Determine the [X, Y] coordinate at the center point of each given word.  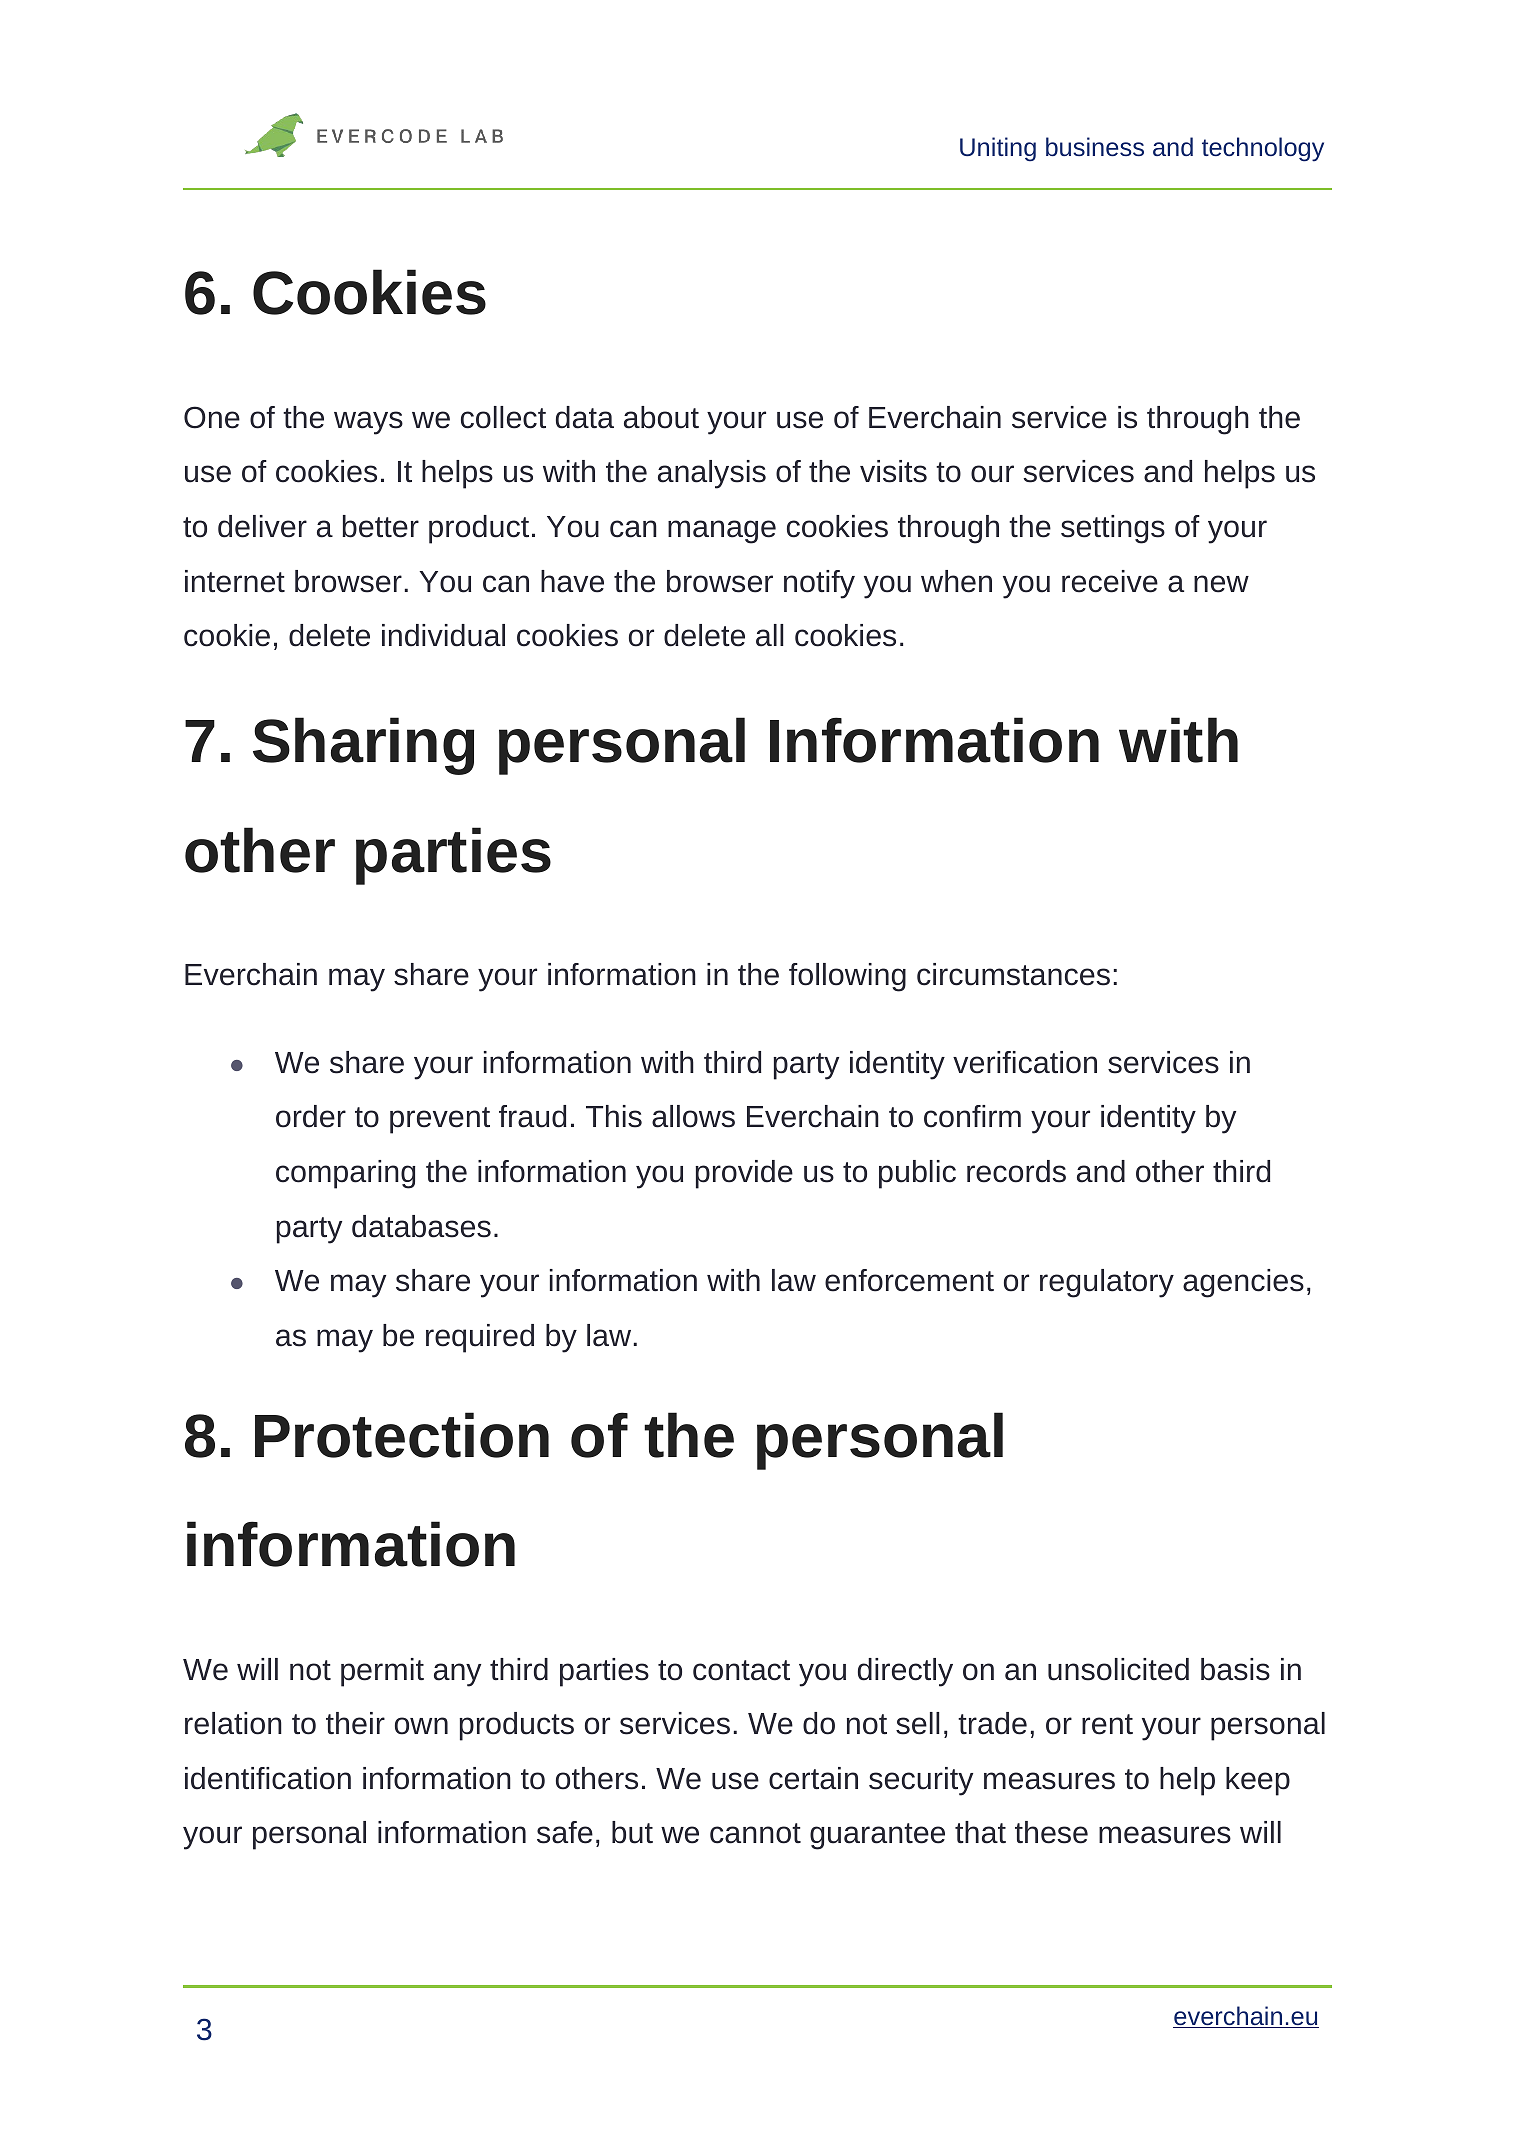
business [1095, 146]
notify [819, 584]
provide [744, 1174]
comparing [345, 1174]
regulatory [1107, 1283]
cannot [755, 1833]
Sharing [363, 746]
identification [268, 1778]
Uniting [998, 149]
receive [1110, 581]
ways [368, 423]
